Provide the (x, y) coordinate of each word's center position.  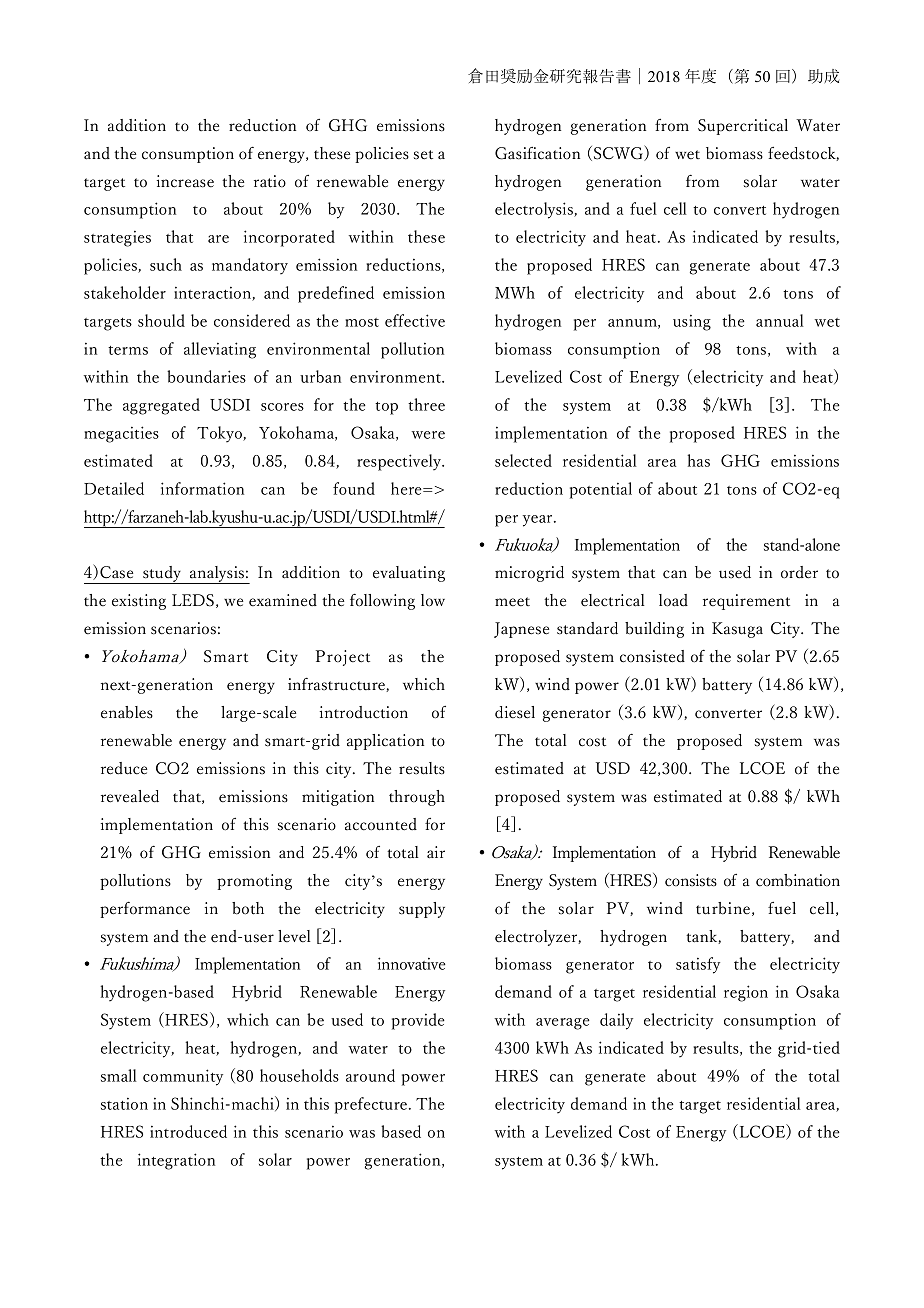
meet (512, 602)
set (423, 155)
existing (139, 602)
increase (185, 181)
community (183, 1077)
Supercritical (743, 127)
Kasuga (737, 630)
